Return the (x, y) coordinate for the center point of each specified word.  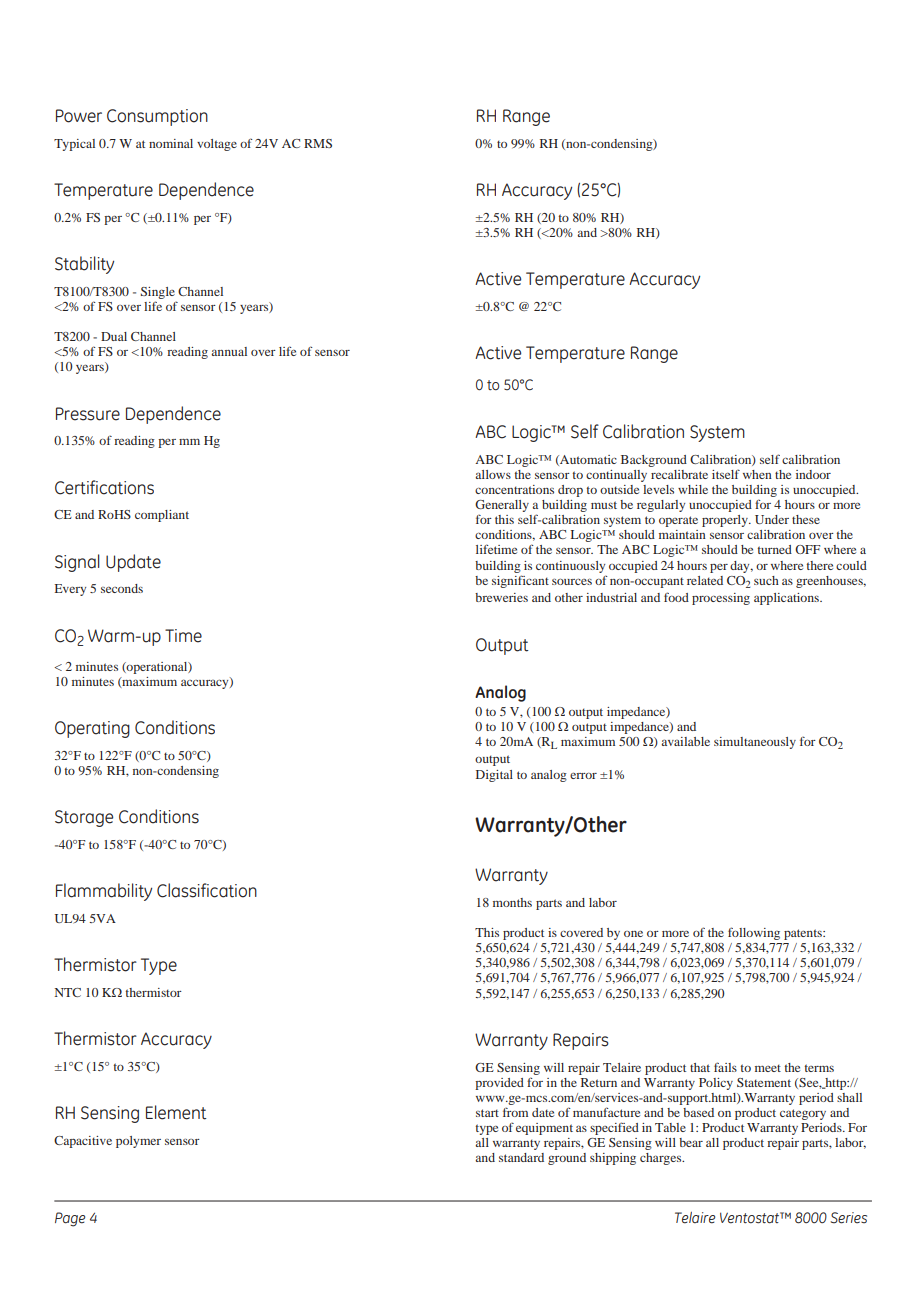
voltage (217, 145)
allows (493, 474)
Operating (92, 729)
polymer (138, 1142)
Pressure (88, 414)
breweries (501, 597)
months (512, 902)
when (757, 474)
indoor (813, 474)
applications (787, 599)
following (754, 933)
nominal (171, 143)
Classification (207, 890)
